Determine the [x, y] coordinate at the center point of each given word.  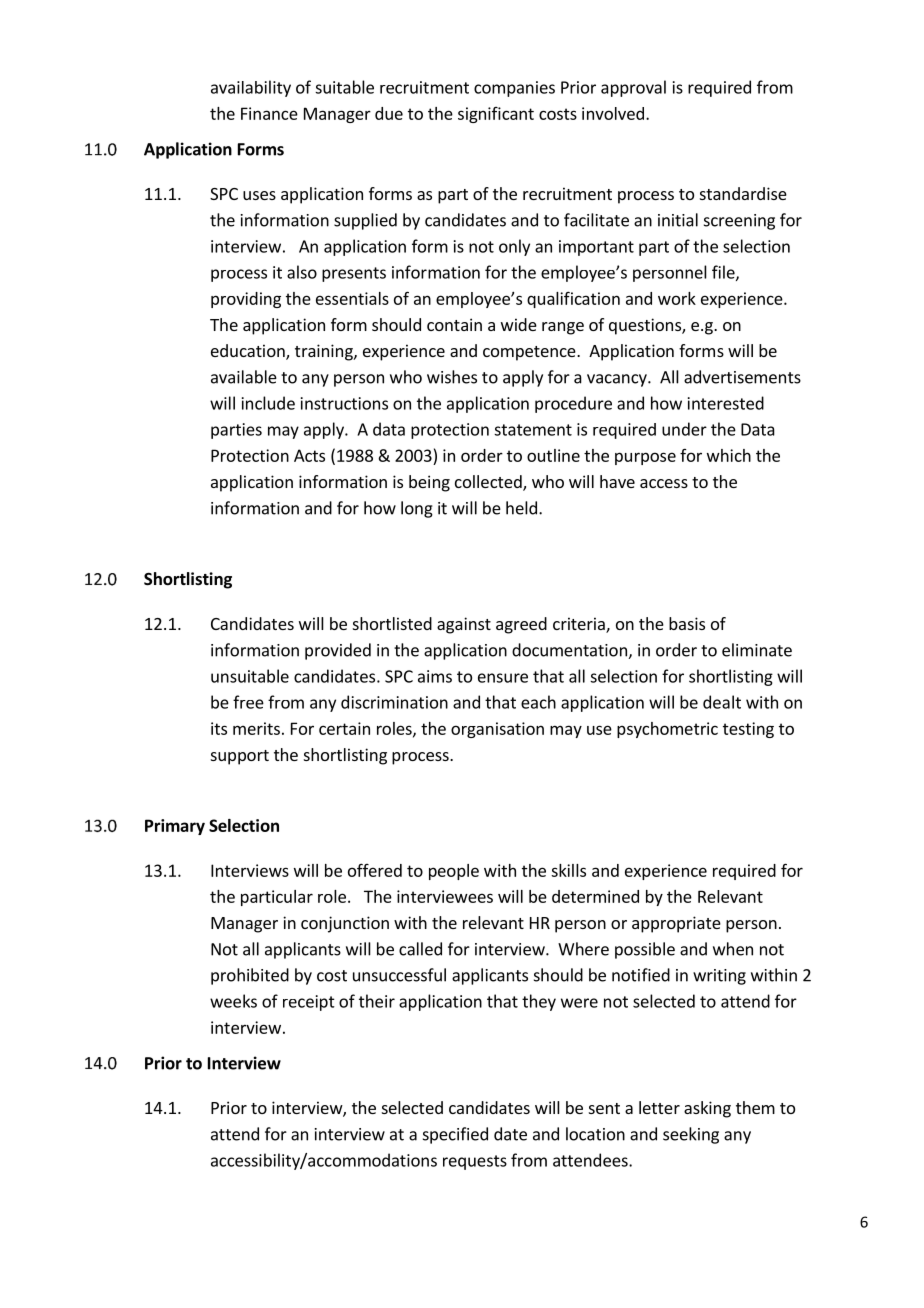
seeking [691, 1135]
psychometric [667, 730]
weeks [233, 1001]
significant [496, 115]
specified [455, 1135]
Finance [269, 113]
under [684, 429]
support [240, 757]
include [268, 403]
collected [489, 483]
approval [633, 88]
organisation [497, 730]
